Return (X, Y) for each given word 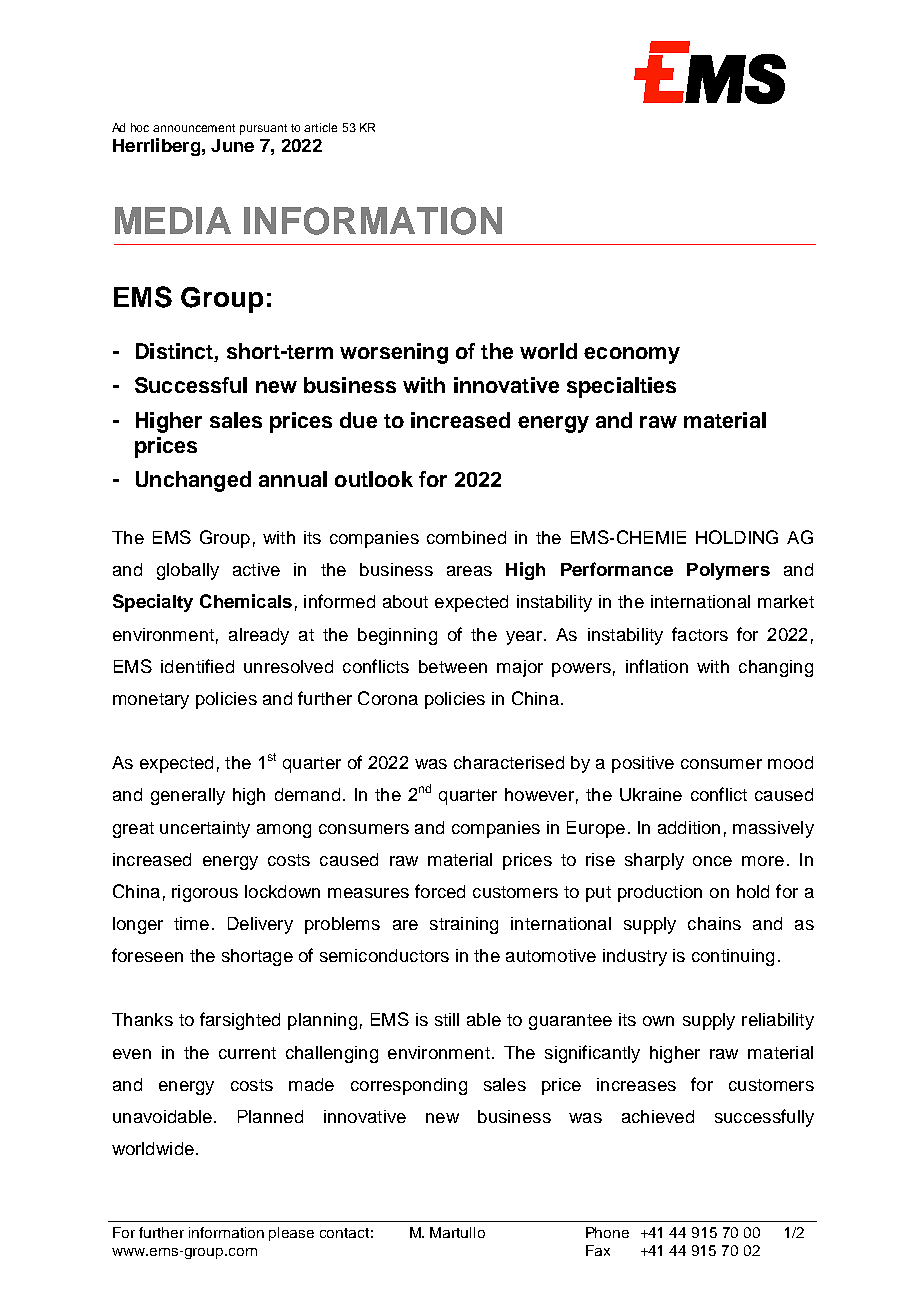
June (232, 145)
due (358, 420)
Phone (607, 1232)
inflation (657, 666)
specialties (621, 387)
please (291, 1234)
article (320, 127)
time (191, 923)
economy (632, 355)
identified (197, 666)
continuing (733, 957)
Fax (598, 1250)
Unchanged (193, 481)
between (453, 666)
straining (464, 925)
